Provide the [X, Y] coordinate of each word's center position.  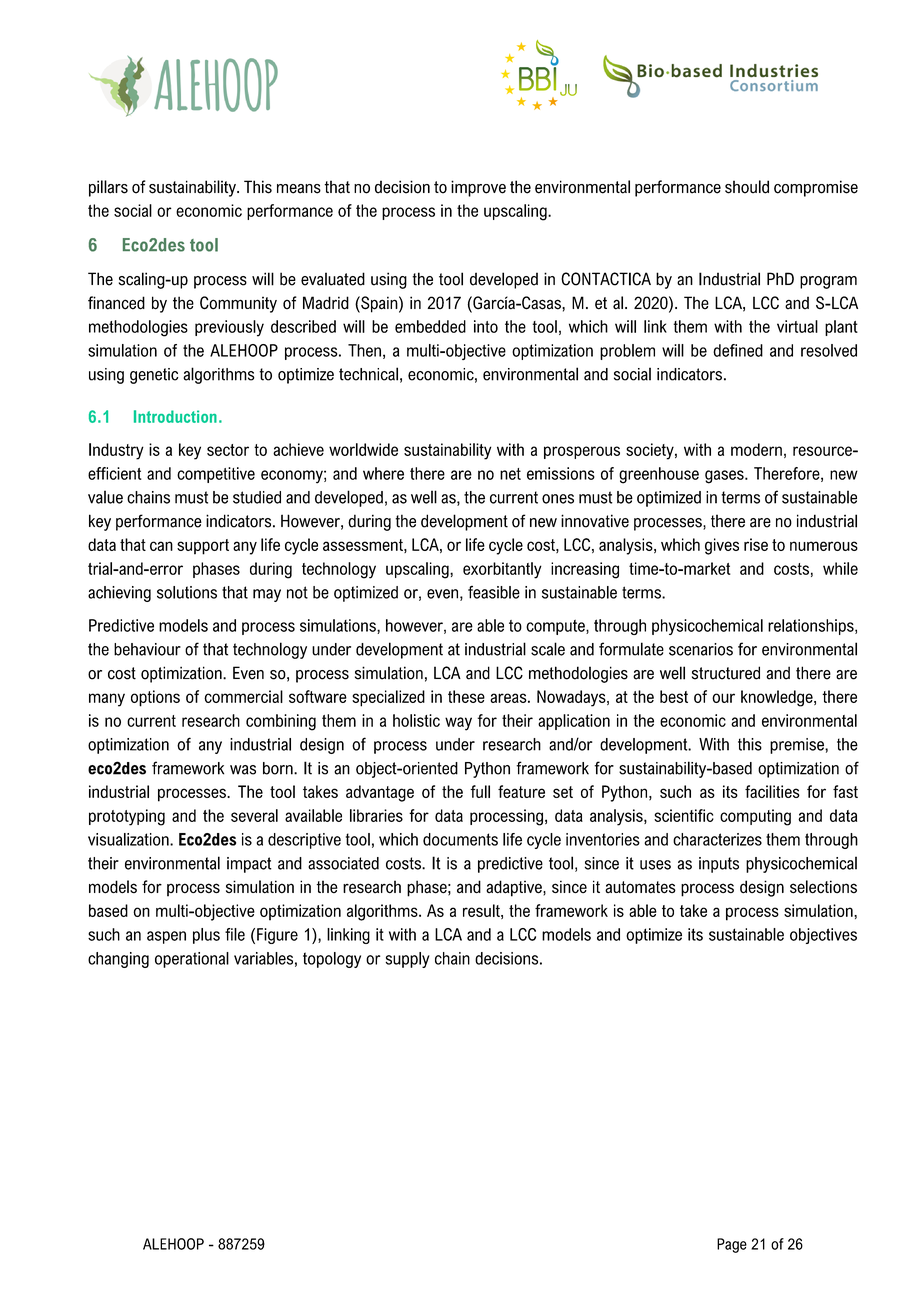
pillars [108, 188]
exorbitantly [502, 570]
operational [192, 960]
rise [756, 544]
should [747, 187]
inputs [719, 865]
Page [732, 1245]
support [203, 547]
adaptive [515, 888]
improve [478, 188]
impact [249, 865]
